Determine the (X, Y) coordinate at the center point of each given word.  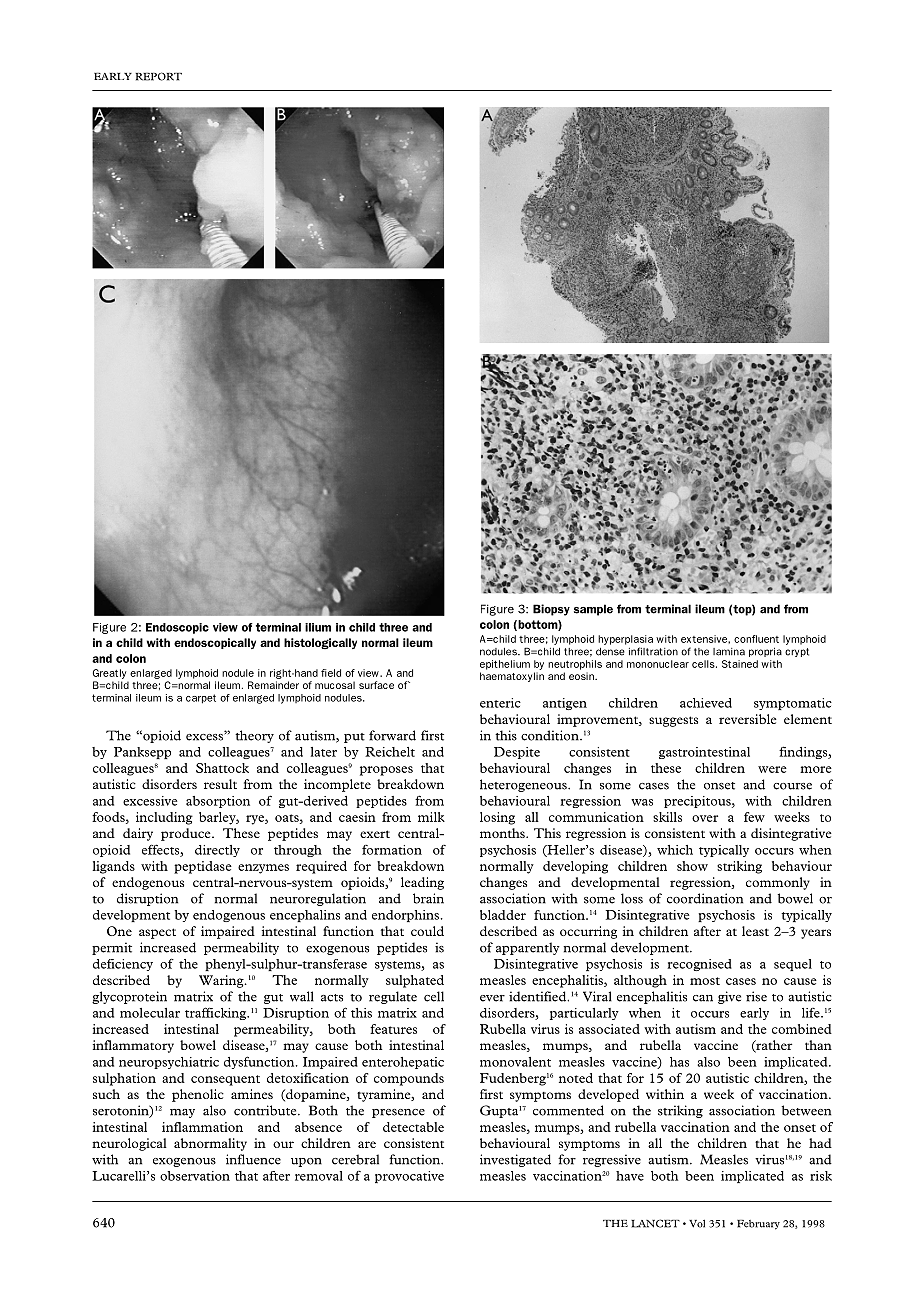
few (754, 817)
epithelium (505, 665)
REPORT (158, 76)
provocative (409, 1177)
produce (187, 834)
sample (593, 610)
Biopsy (551, 610)
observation (195, 1176)
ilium (318, 627)
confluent (756, 639)
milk (431, 817)
